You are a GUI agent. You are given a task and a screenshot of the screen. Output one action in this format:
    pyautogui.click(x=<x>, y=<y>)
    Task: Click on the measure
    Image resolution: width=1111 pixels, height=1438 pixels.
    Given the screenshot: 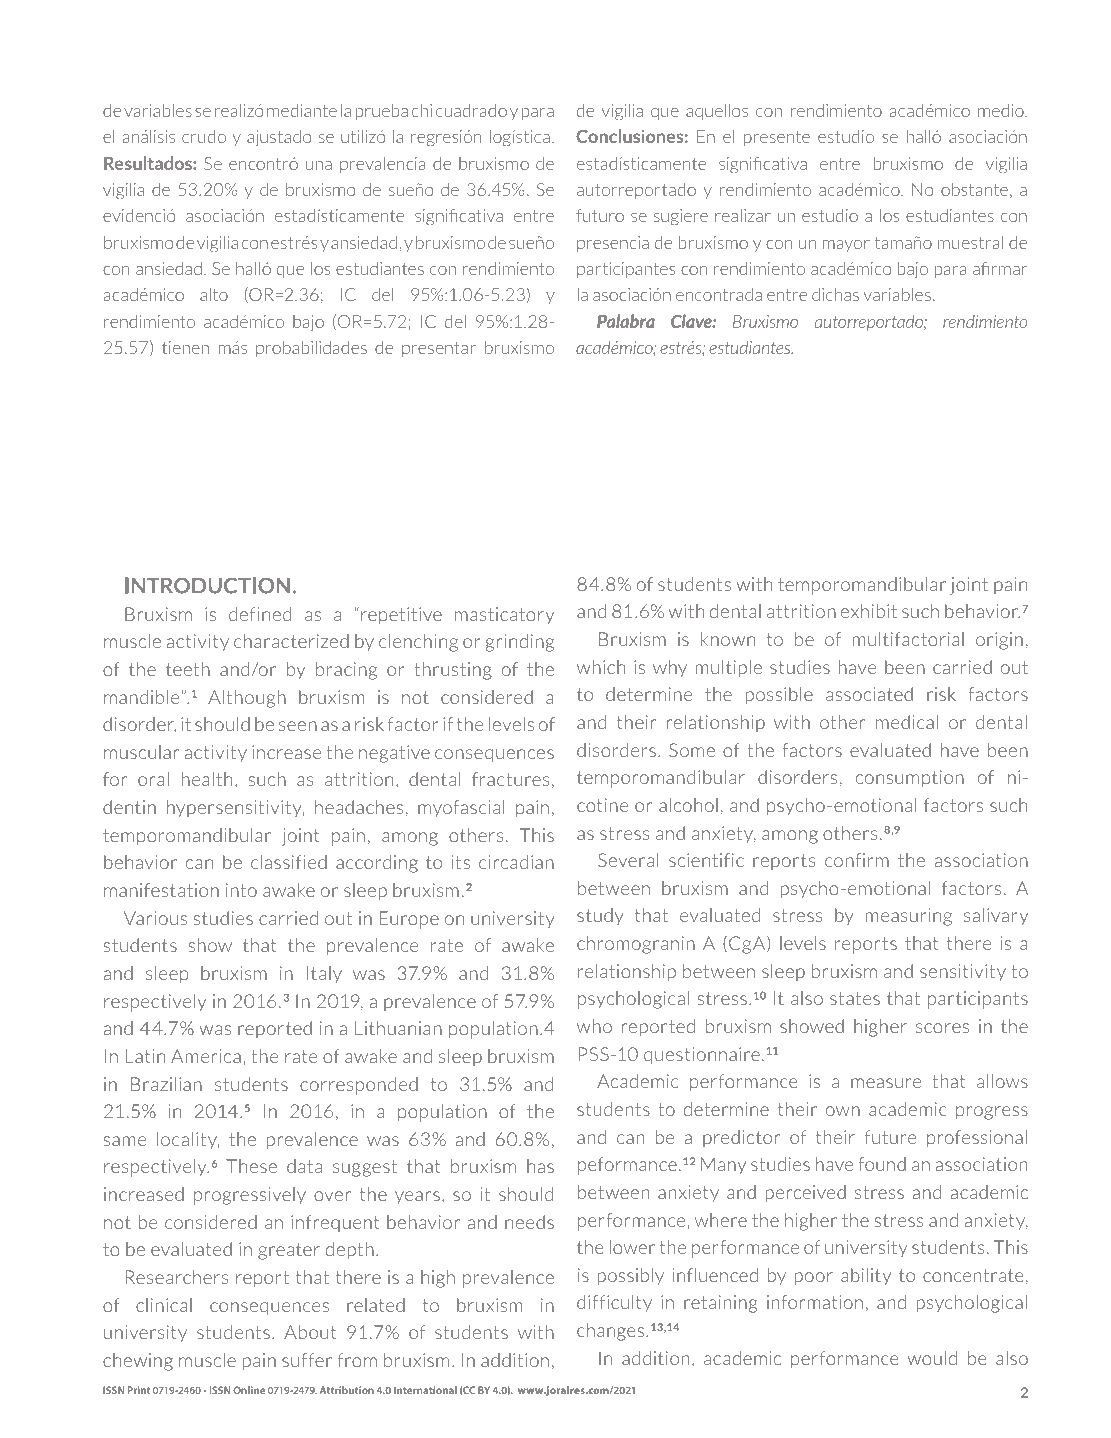 What is the action you would take?
    pyautogui.click(x=886, y=1083)
